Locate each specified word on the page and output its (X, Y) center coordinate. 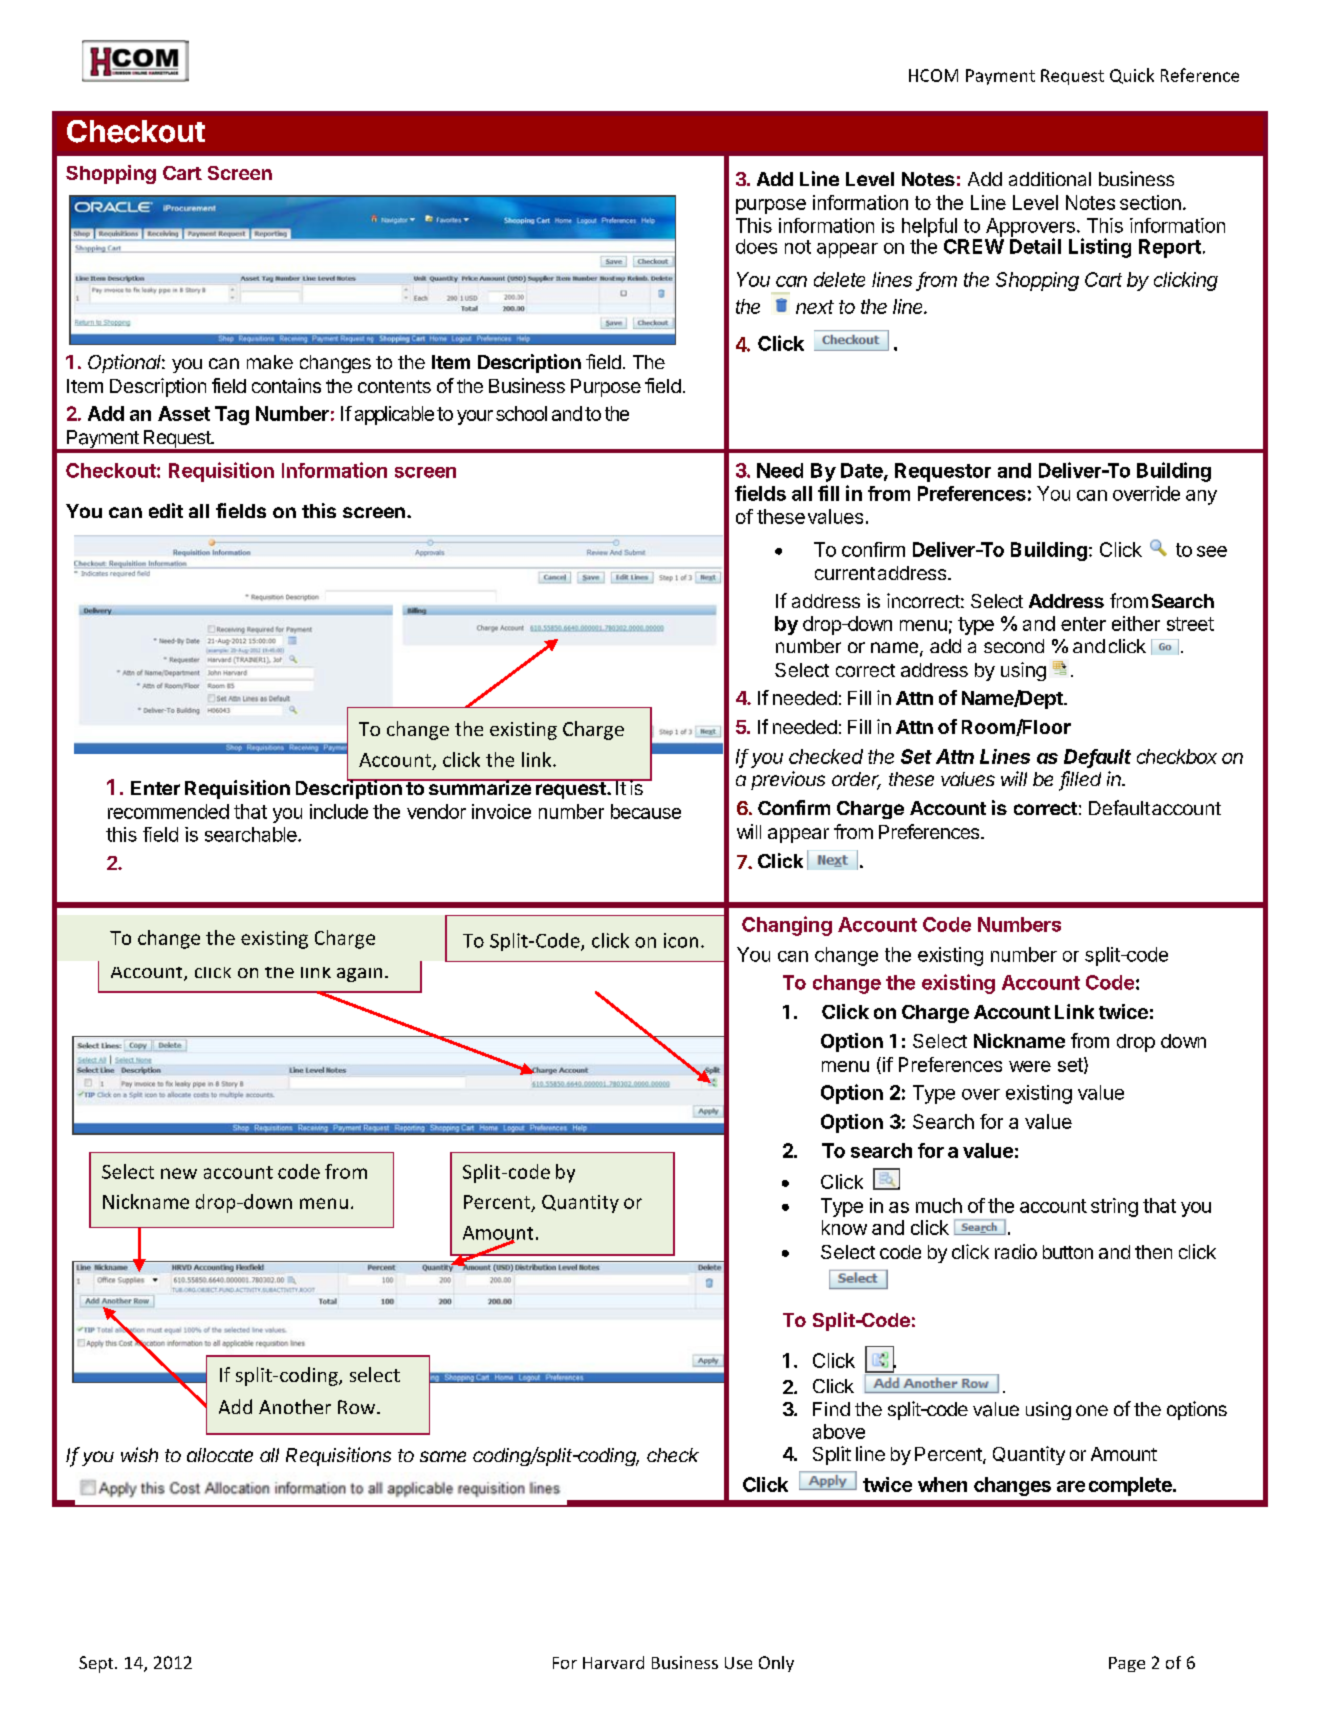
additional (1050, 179)
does (756, 246)
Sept (97, 1664)
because (646, 811)
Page (1127, 1664)
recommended (168, 811)
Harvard (613, 1662)
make (270, 362)
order (856, 780)
